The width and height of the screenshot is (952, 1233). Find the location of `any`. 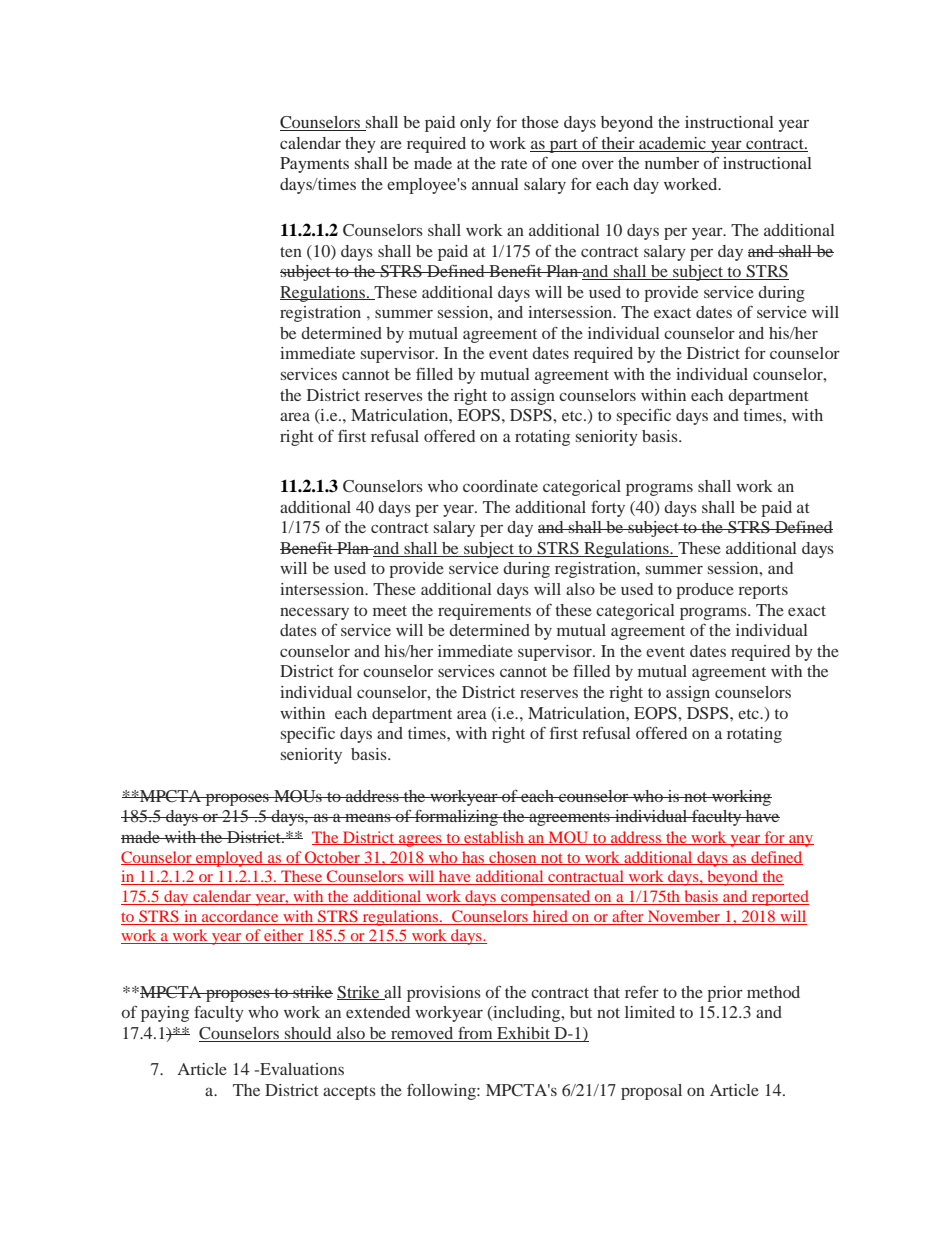

any is located at coordinates (800, 841).
